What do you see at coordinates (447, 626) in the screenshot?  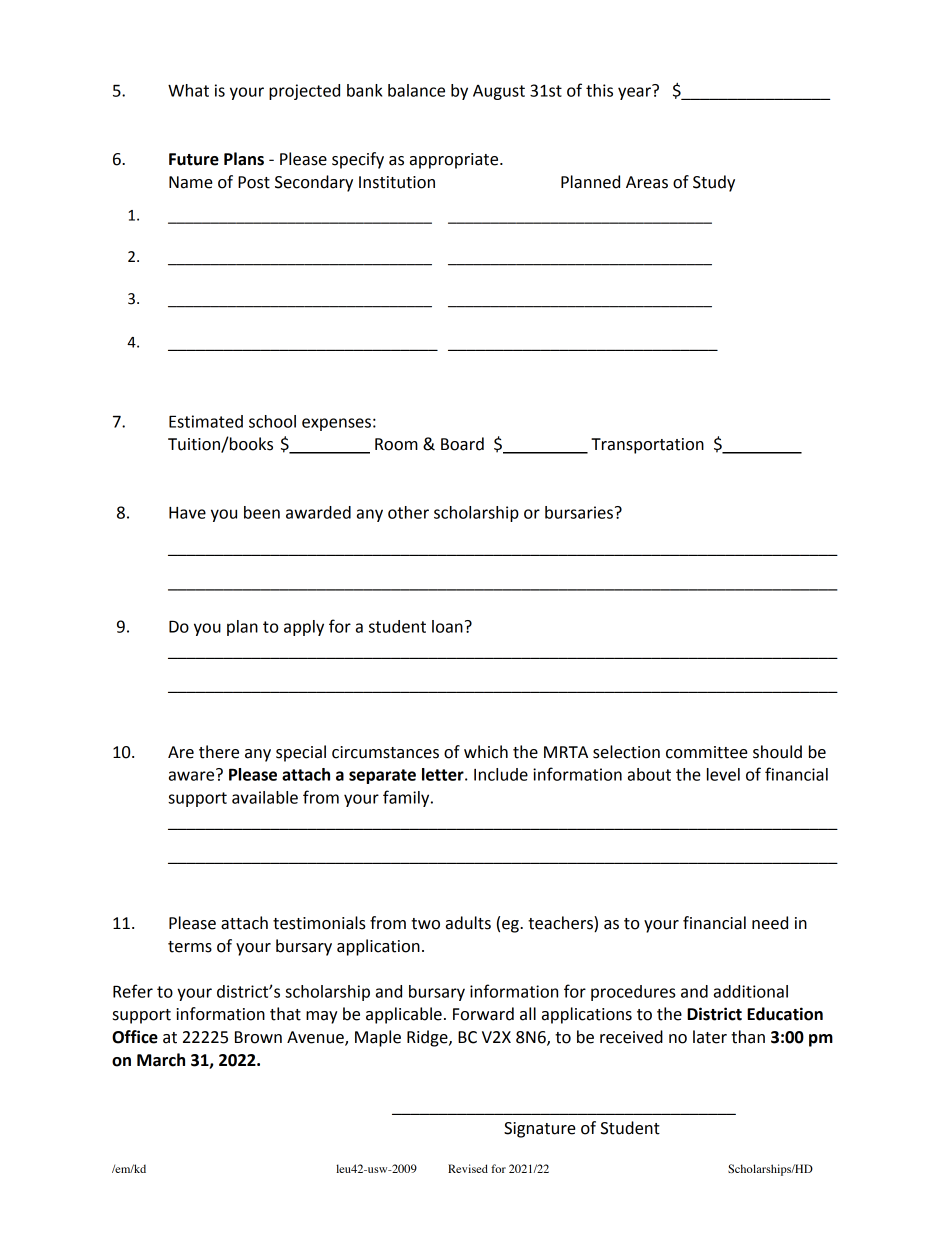 I see `loan` at bounding box center [447, 626].
